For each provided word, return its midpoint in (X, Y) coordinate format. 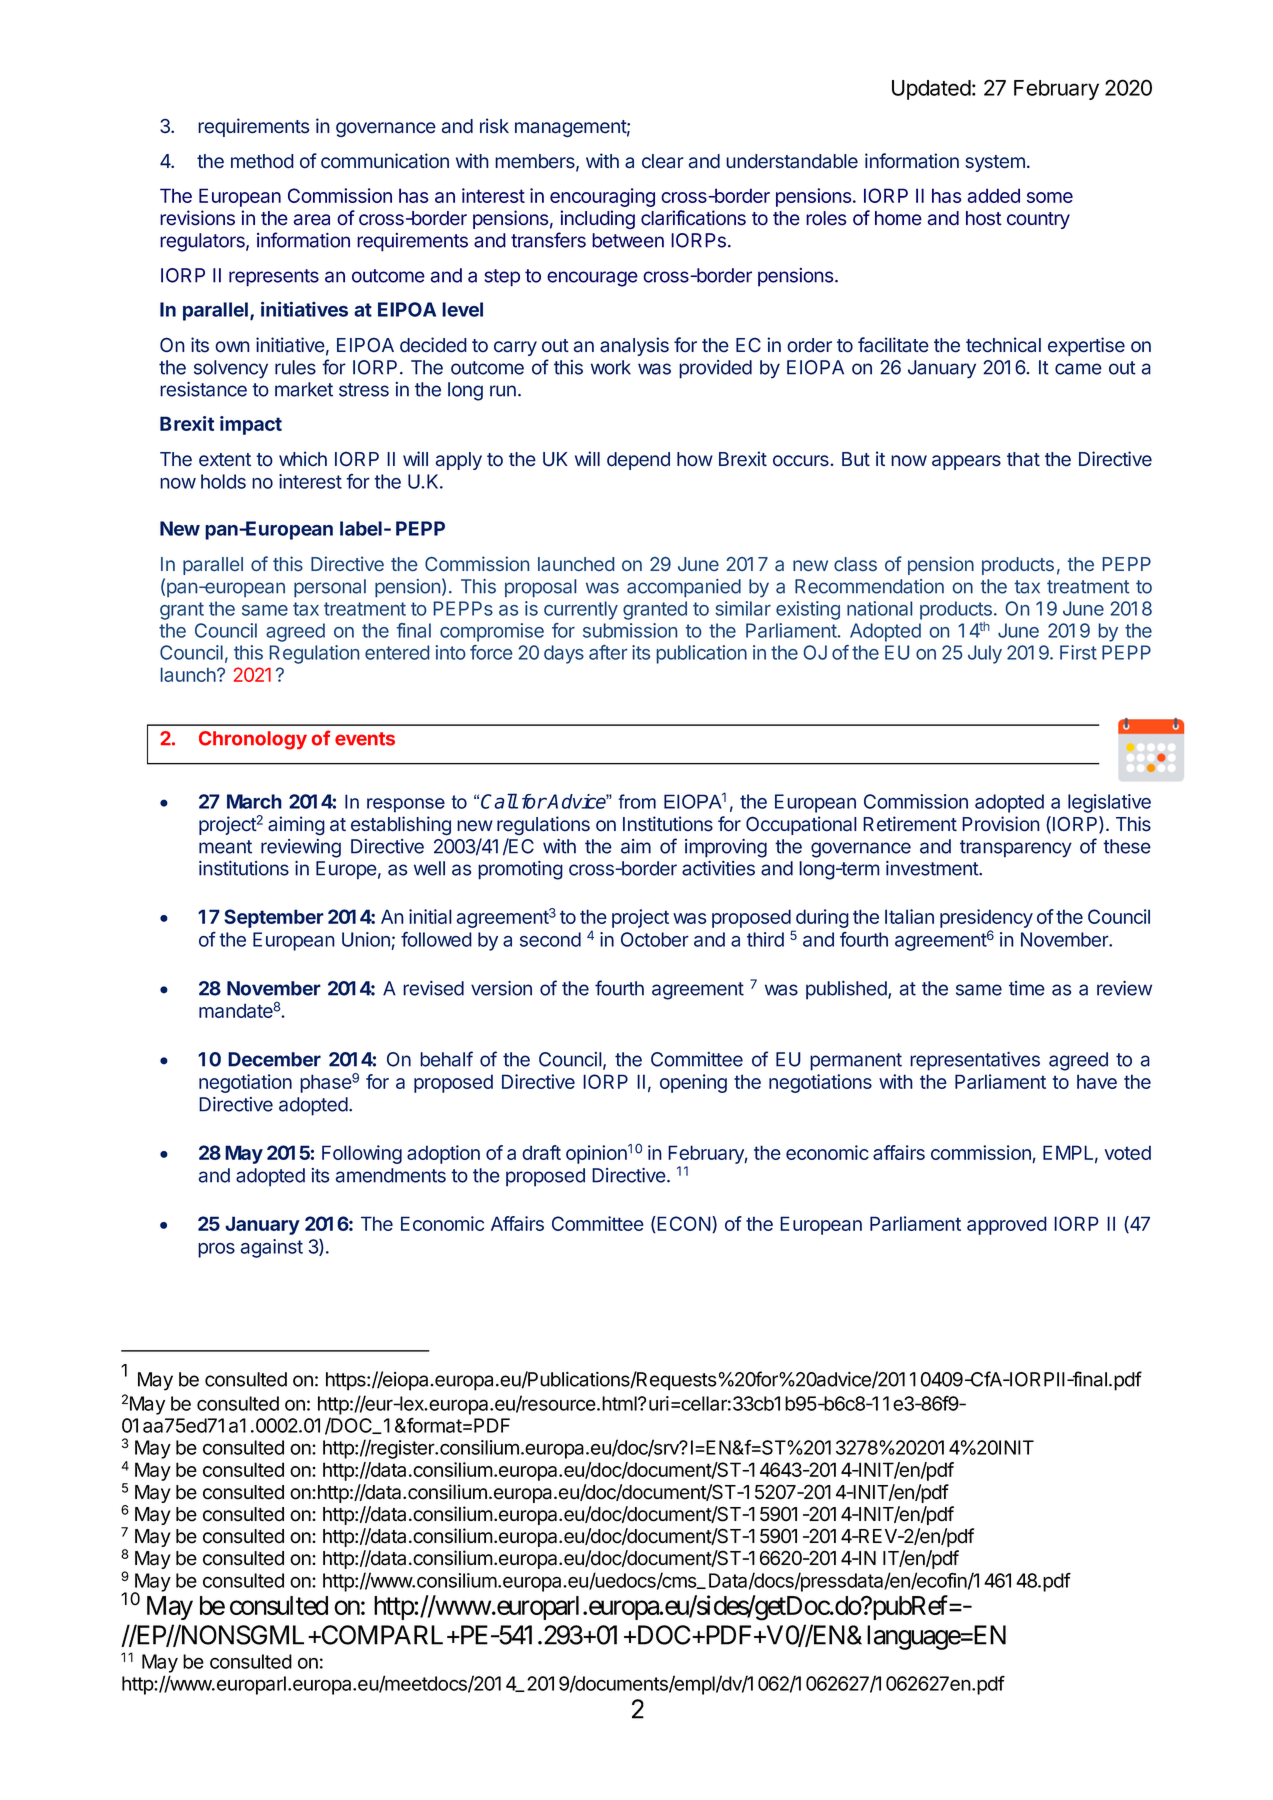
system (995, 163)
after (608, 652)
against (272, 1248)
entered (397, 652)
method (262, 161)
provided (715, 369)
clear (663, 161)
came (1078, 369)
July (985, 654)
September (274, 918)
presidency (986, 920)
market (304, 389)
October (655, 939)
